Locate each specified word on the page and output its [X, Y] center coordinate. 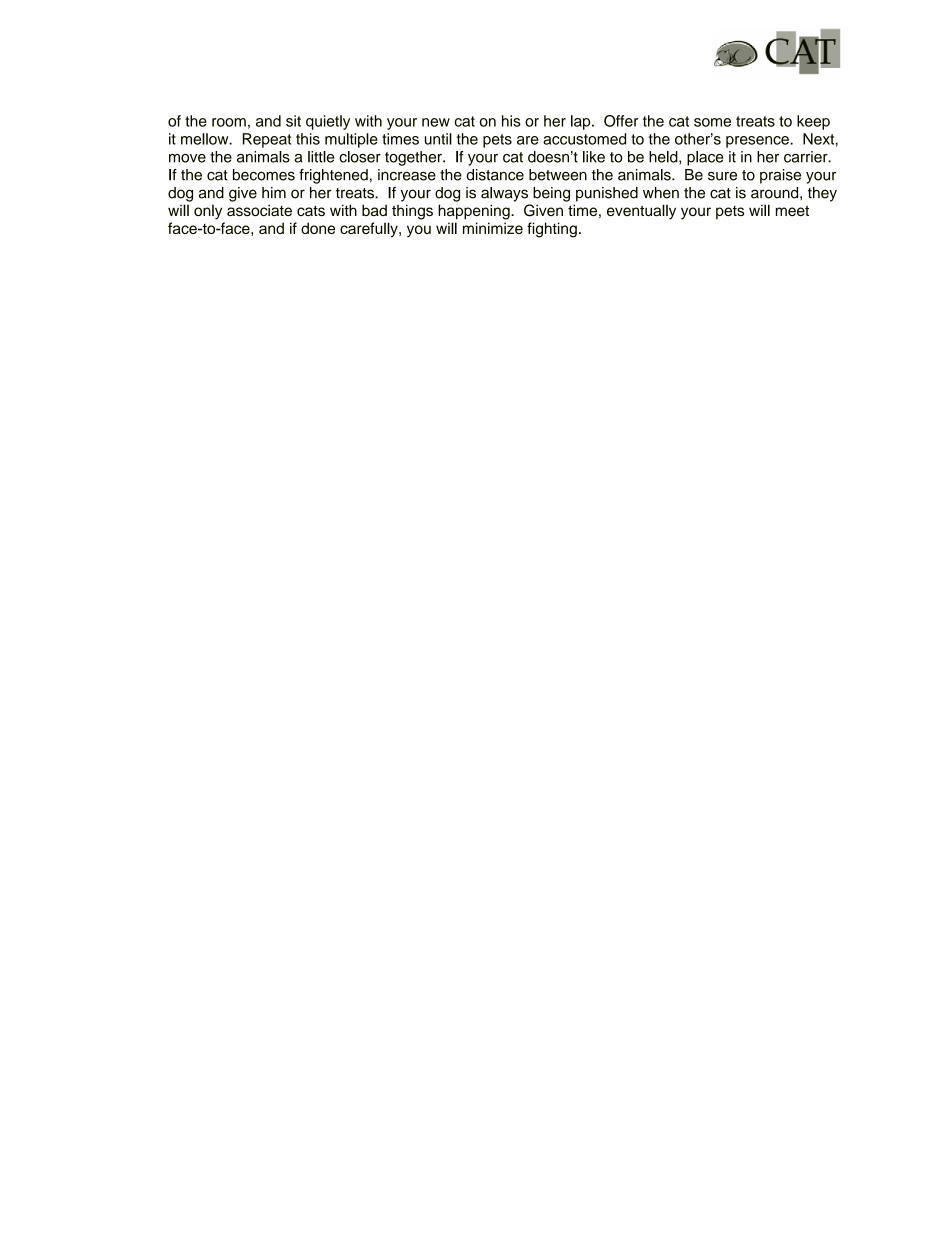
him [274, 192]
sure [722, 176]
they [822, 194]
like [594, 157]
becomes [264, 175]
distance [495, 175]
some [712, 122]
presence [758, 142]
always [504, 194]
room [229, 122]
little [321, 157]
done [318, 228]
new [436, 122]
